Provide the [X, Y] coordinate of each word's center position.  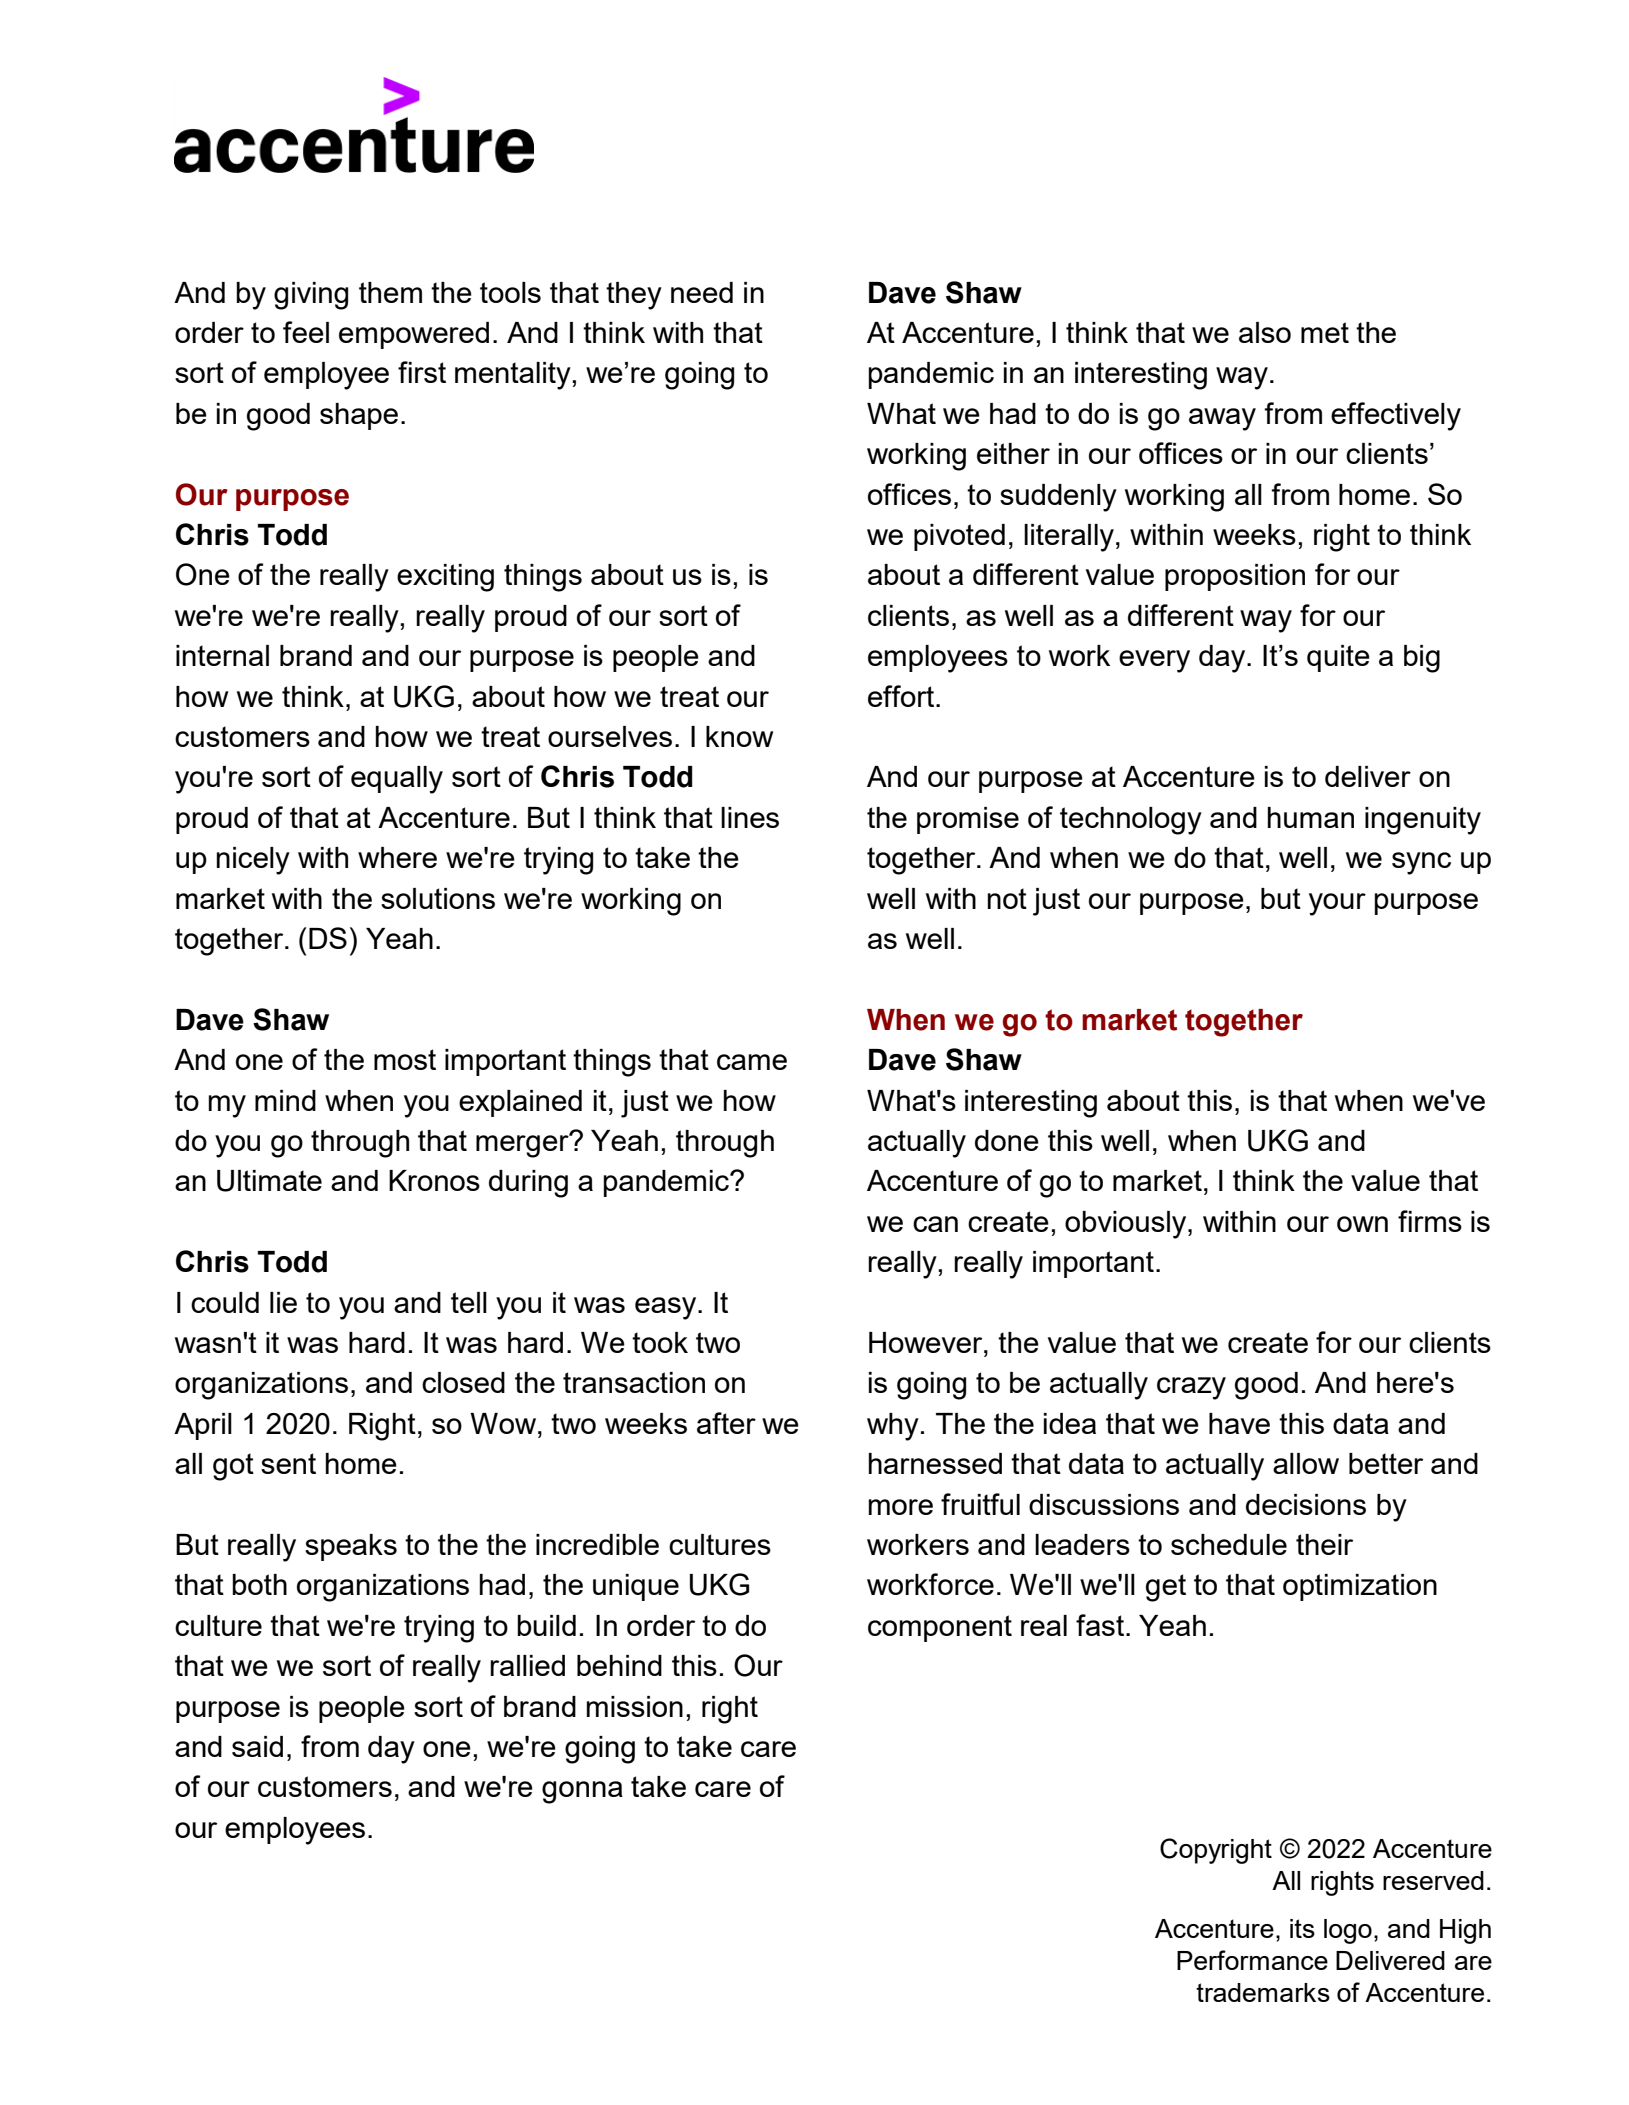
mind [285, 1100]
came [752, 1062]
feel [306, 332]
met [1325, 332]
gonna [582, 1792]
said [257, 1746]
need [702, 292]
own [1362, 1224]
